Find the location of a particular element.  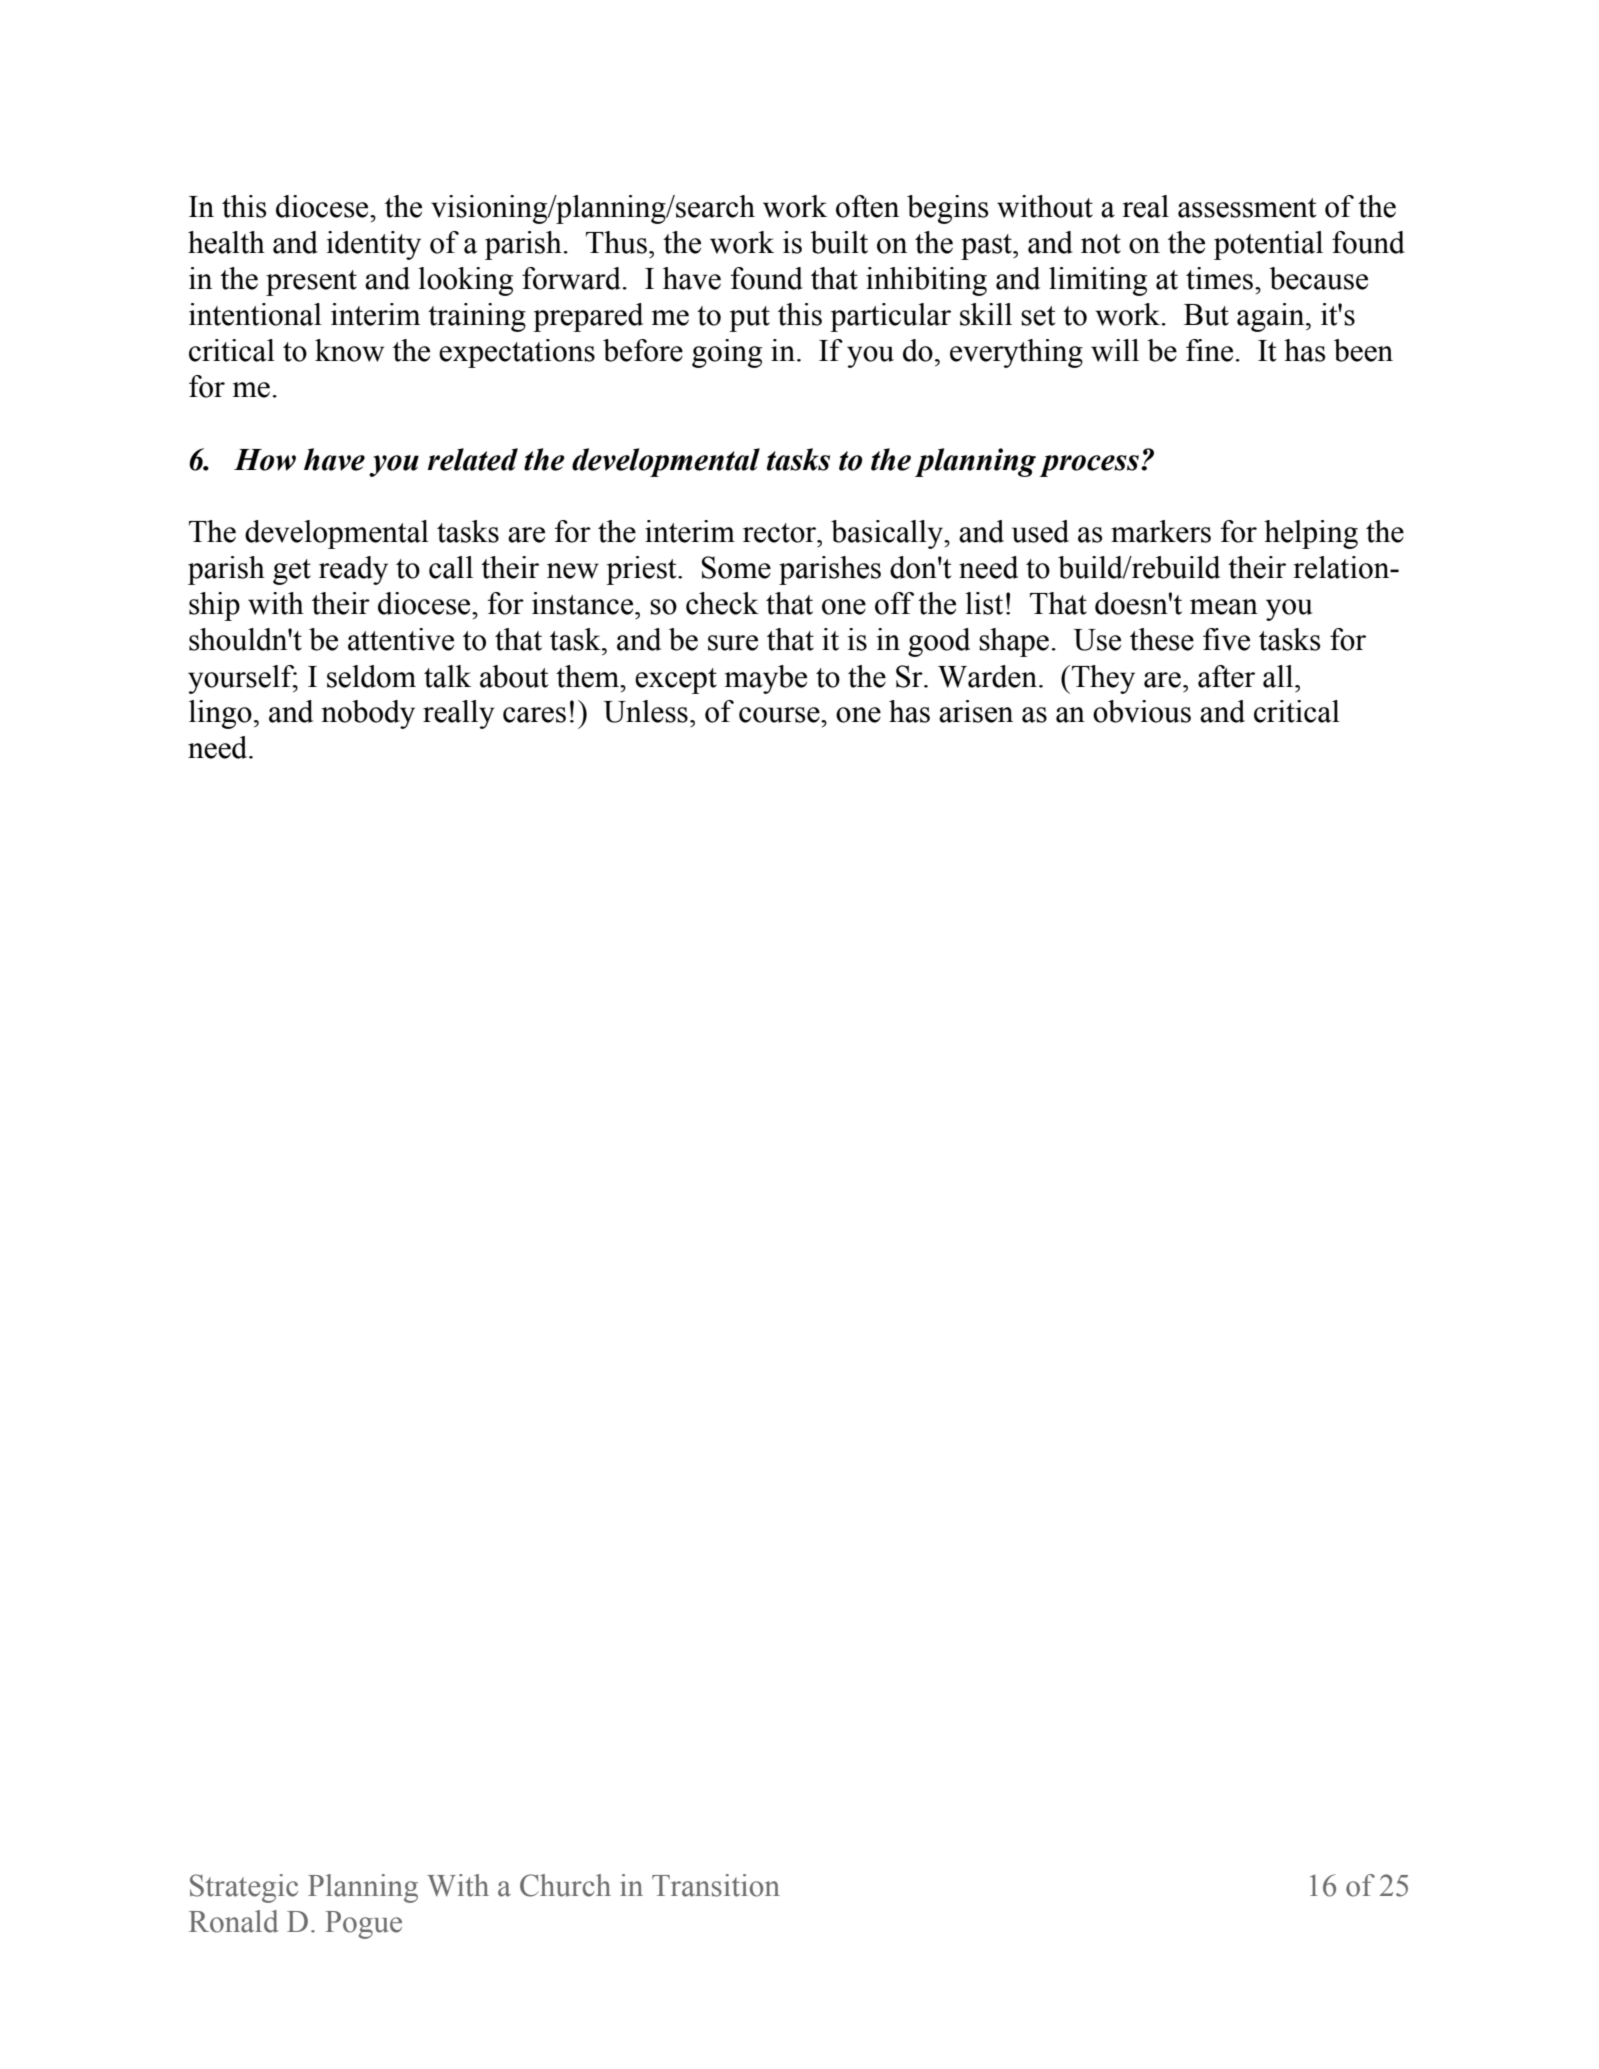

Pogue is located at coordinates (363, 1925).
